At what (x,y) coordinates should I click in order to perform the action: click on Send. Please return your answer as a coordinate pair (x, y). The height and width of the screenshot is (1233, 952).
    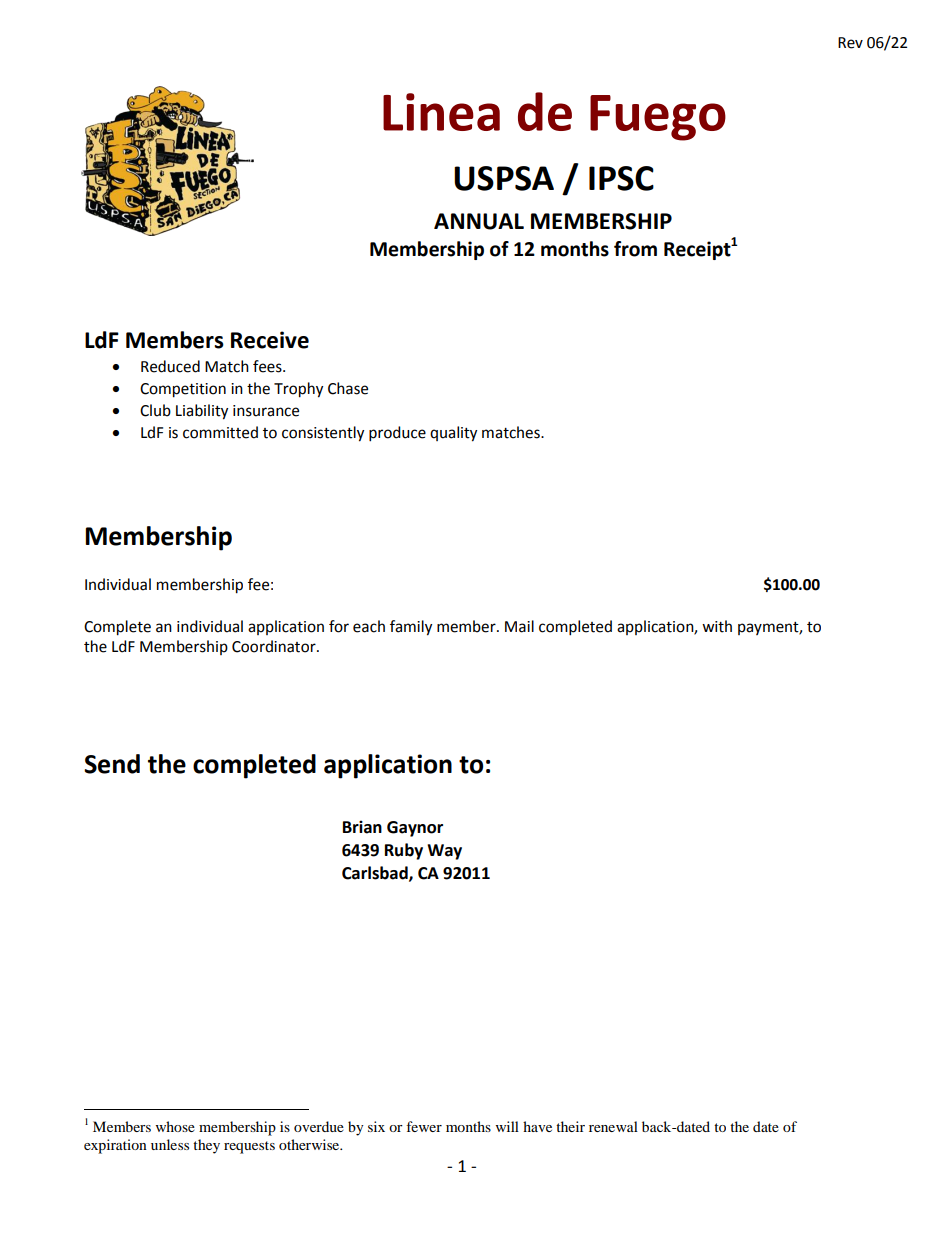
    Looking at the image, I should click on (112, 764).
